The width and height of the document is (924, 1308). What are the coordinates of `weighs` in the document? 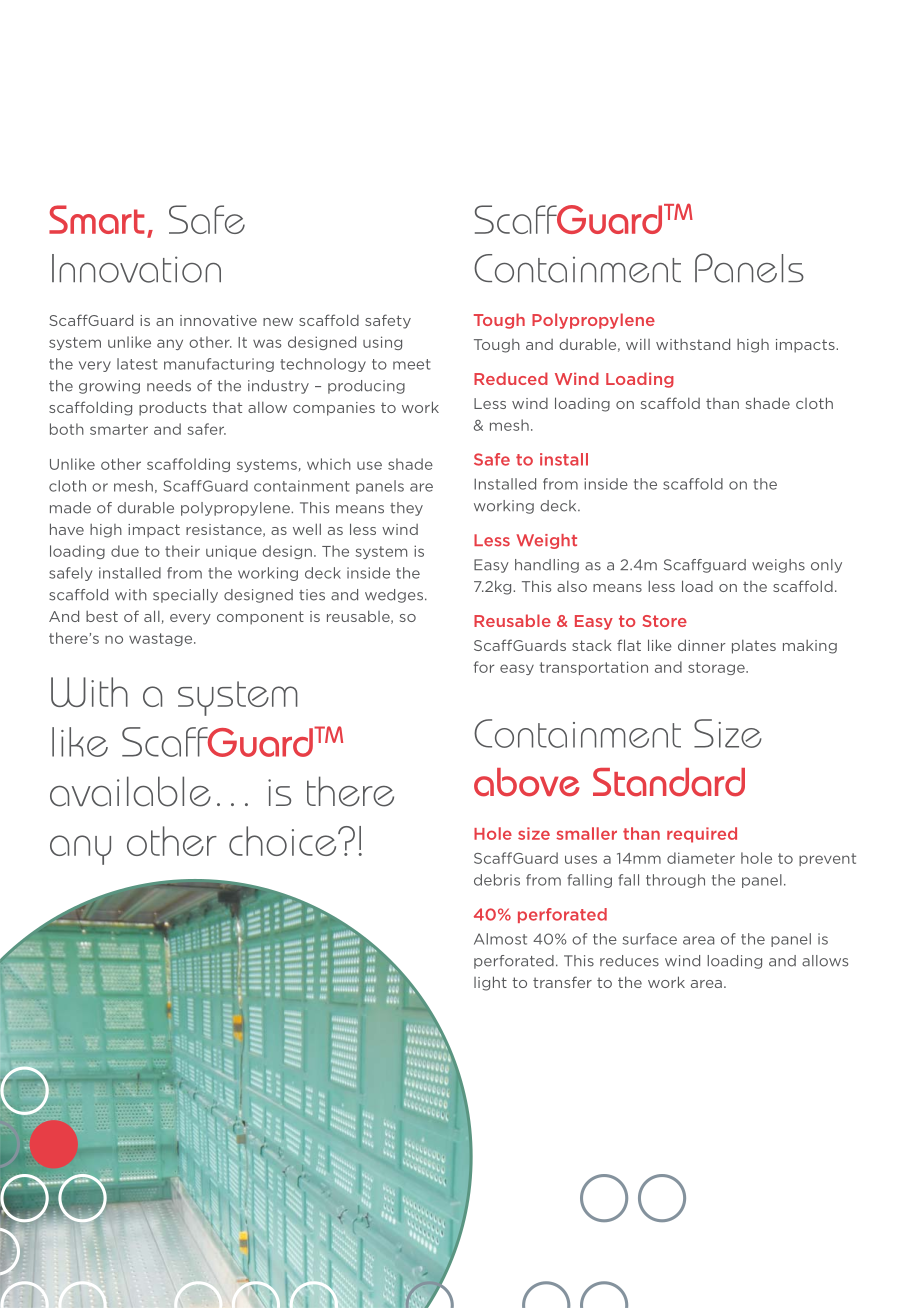 It's located at (778, 566).
